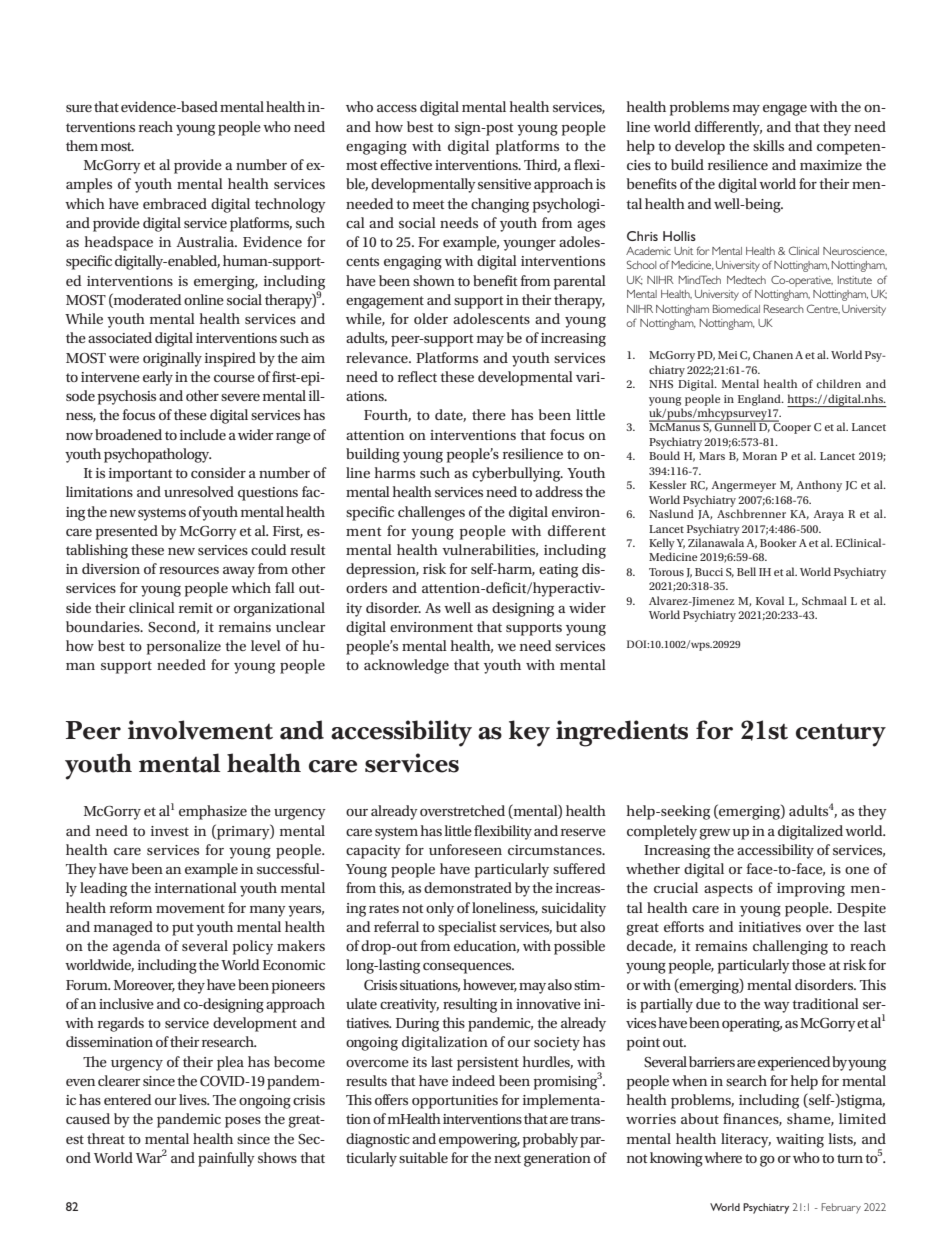  Describe the element at coordinates (467, 928) in the image. I see `specialist` at that location.
